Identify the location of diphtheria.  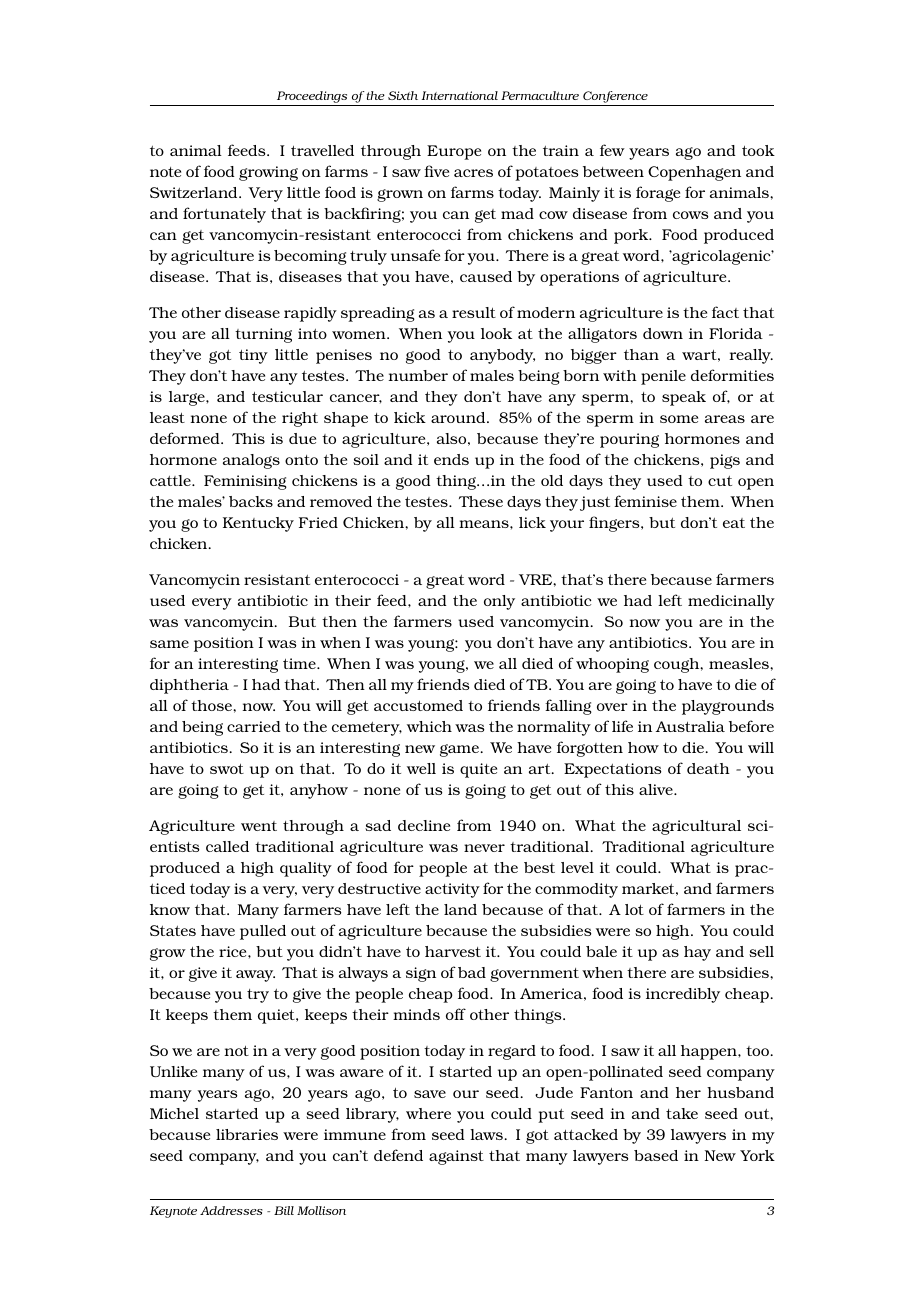
(189, 686).
